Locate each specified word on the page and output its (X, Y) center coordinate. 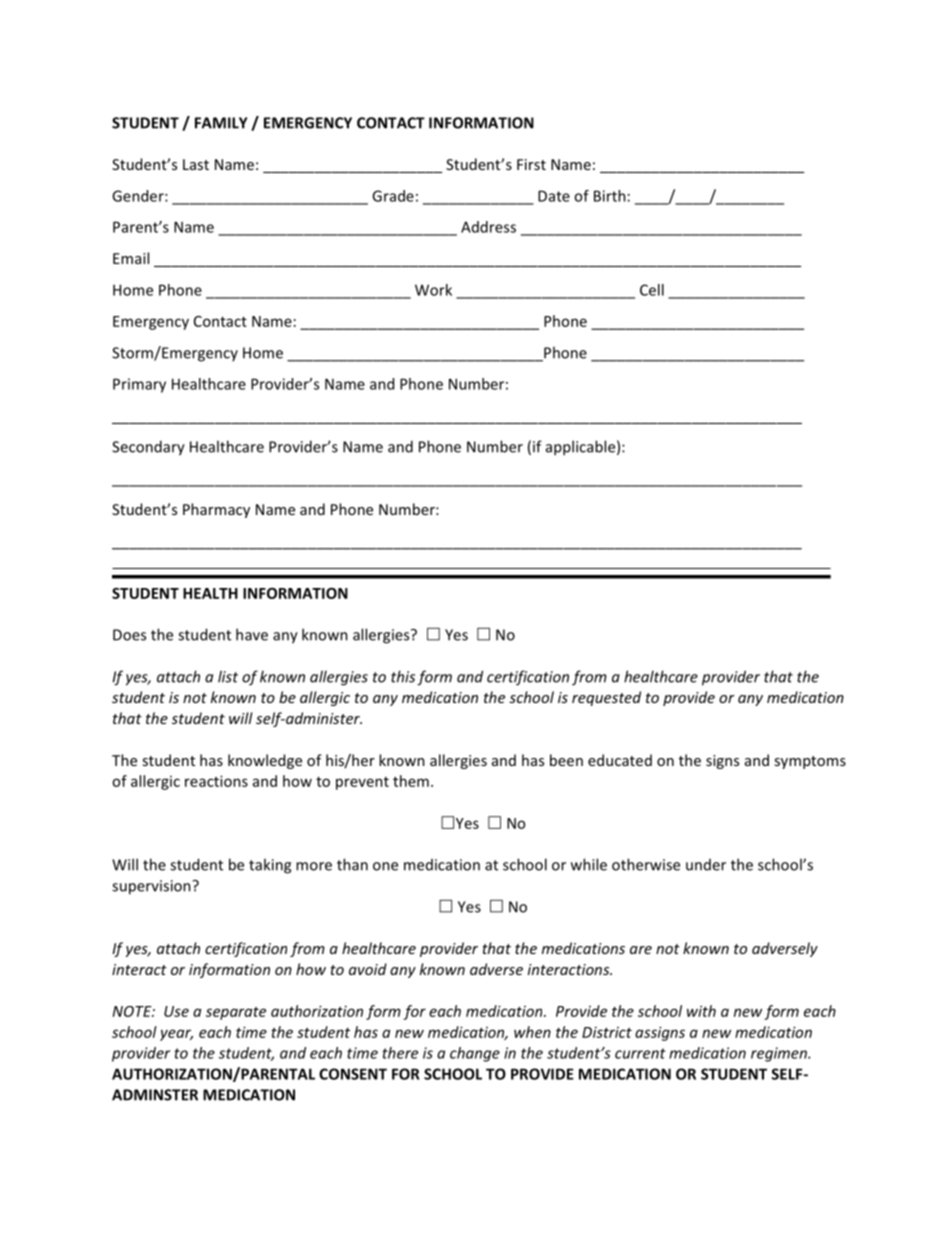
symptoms (810, 762)
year (176, 1035)
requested (606, 698)
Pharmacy (216, 510)
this (403, 676)
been (566, 760)
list (228, 676)
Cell (652, 290)
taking (270, 866)
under (706, 865)
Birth (610, 196)
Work (433, 290)
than (352, 864)
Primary (139, 385)
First (531, 164)
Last (196, 164)
